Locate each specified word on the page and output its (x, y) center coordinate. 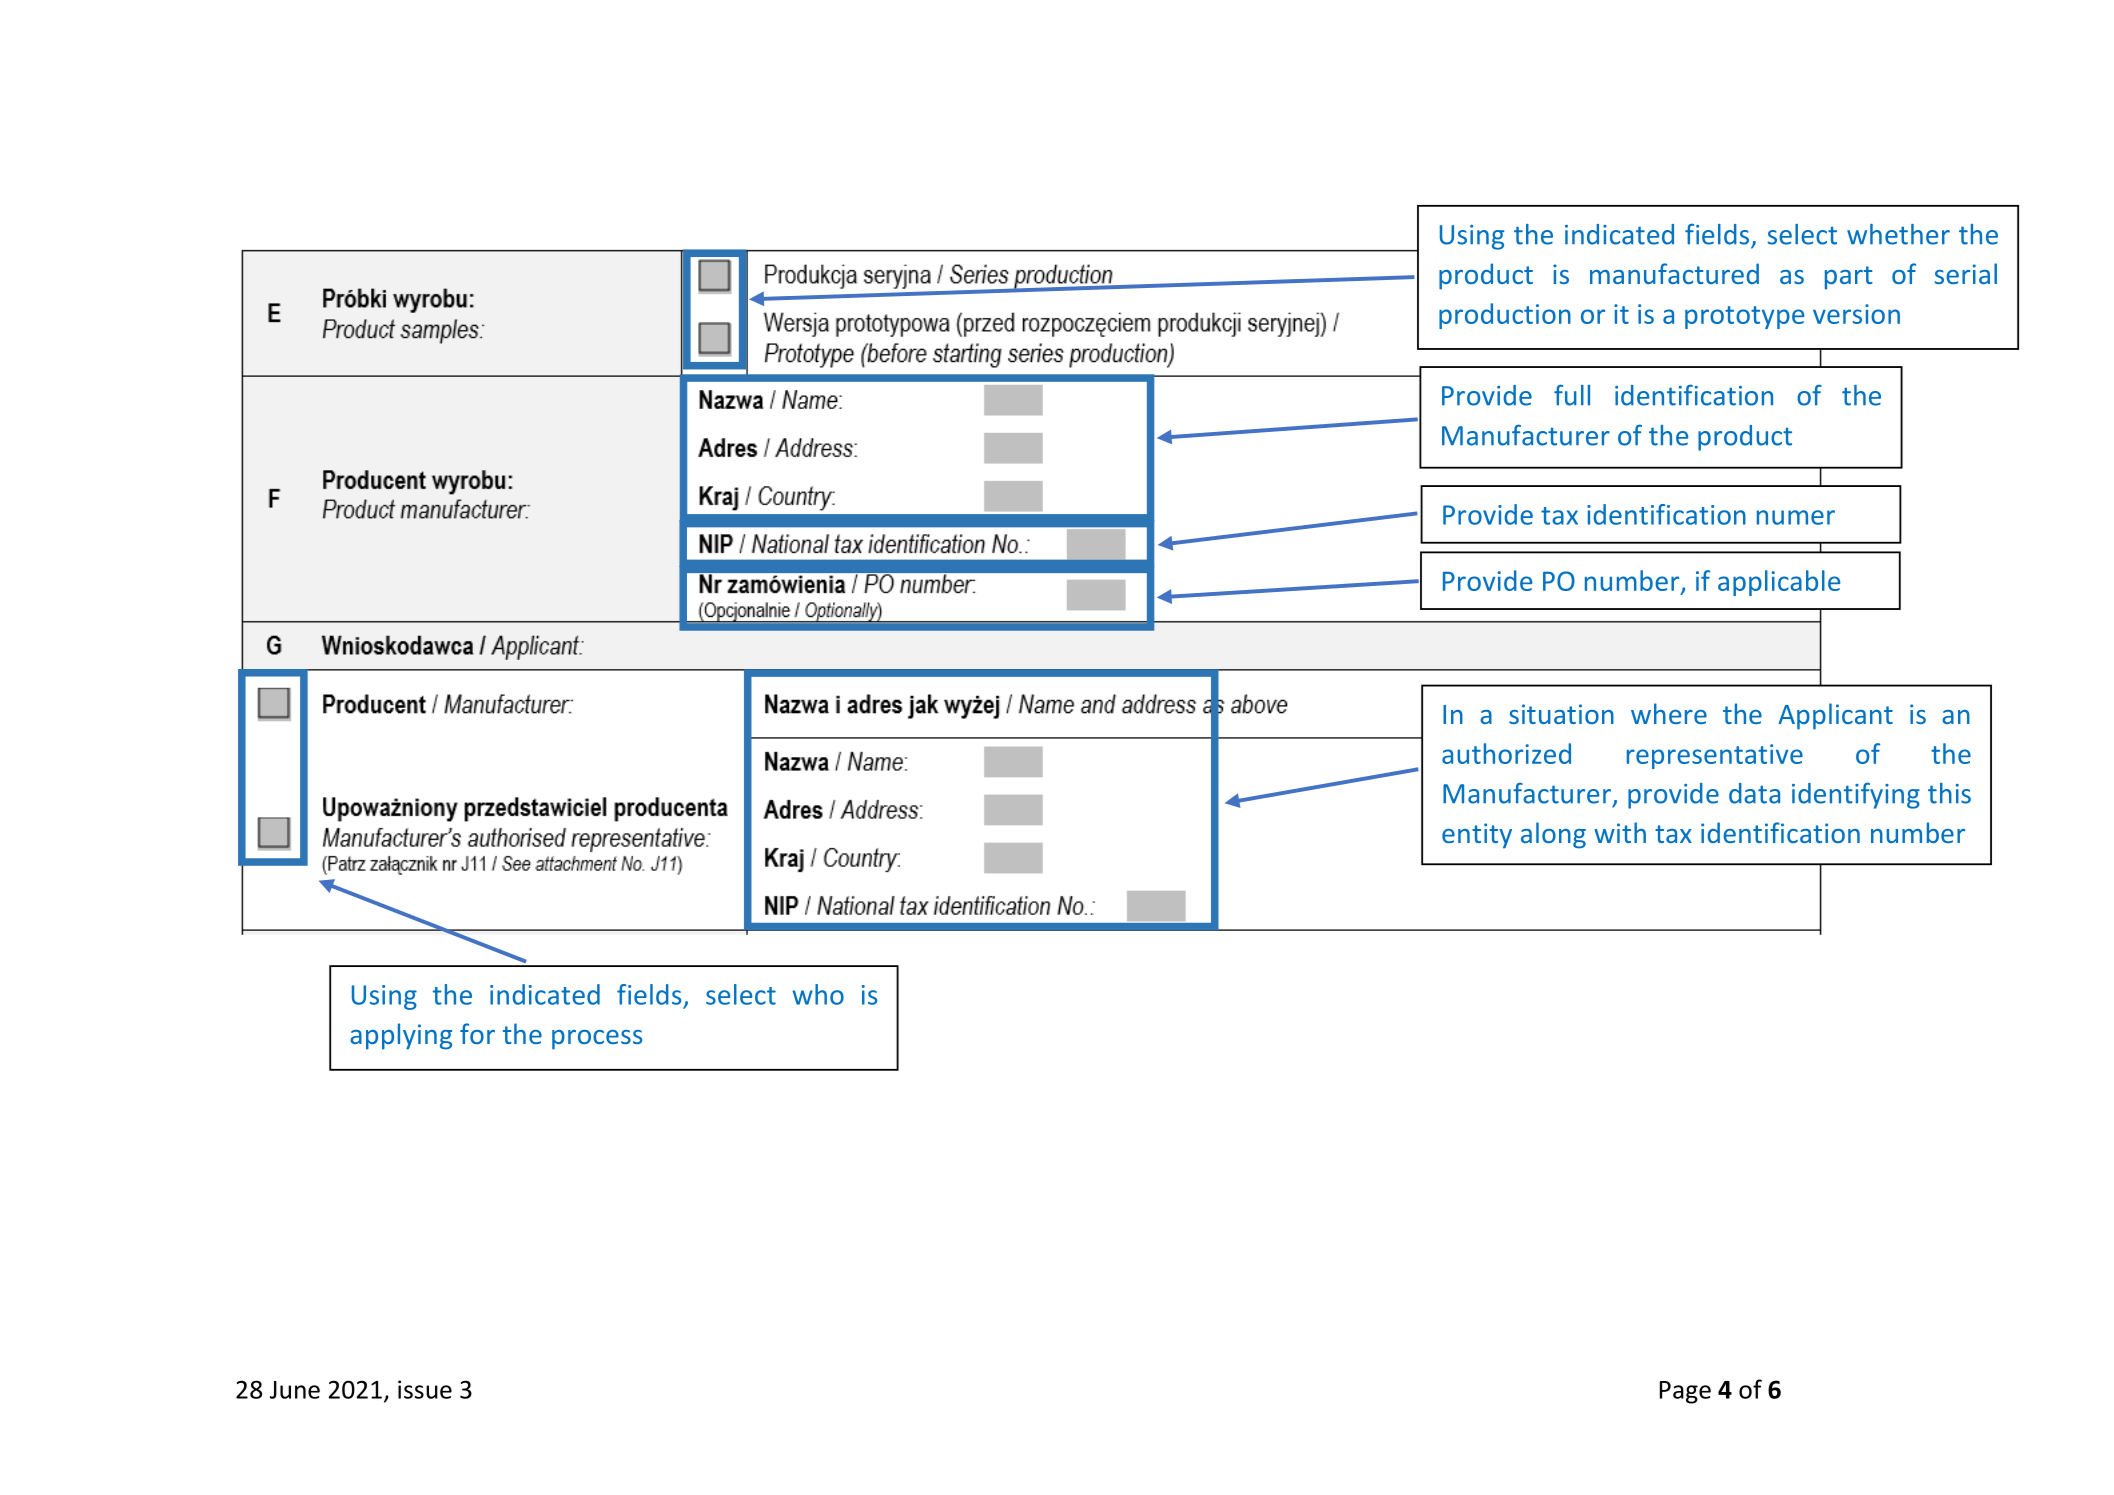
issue (425, 1389)
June (295, 1390)
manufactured (1674, 273)
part (1849, 278)
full (1572, 395)
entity (1477, 836)
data (1754, 793)
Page (1685, 1392)
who (818, 994)
